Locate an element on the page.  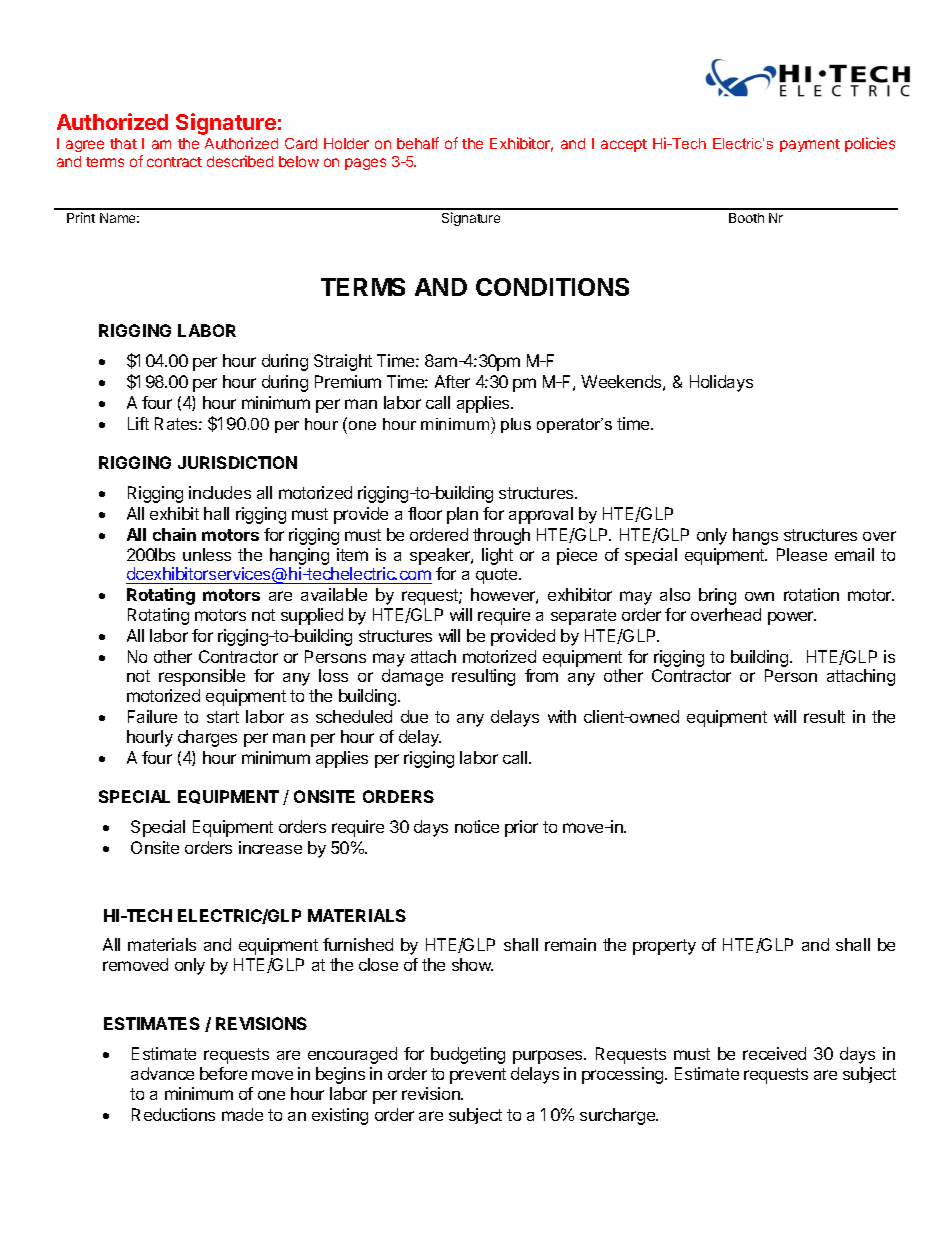
property is located at coordinates (664, 947).
